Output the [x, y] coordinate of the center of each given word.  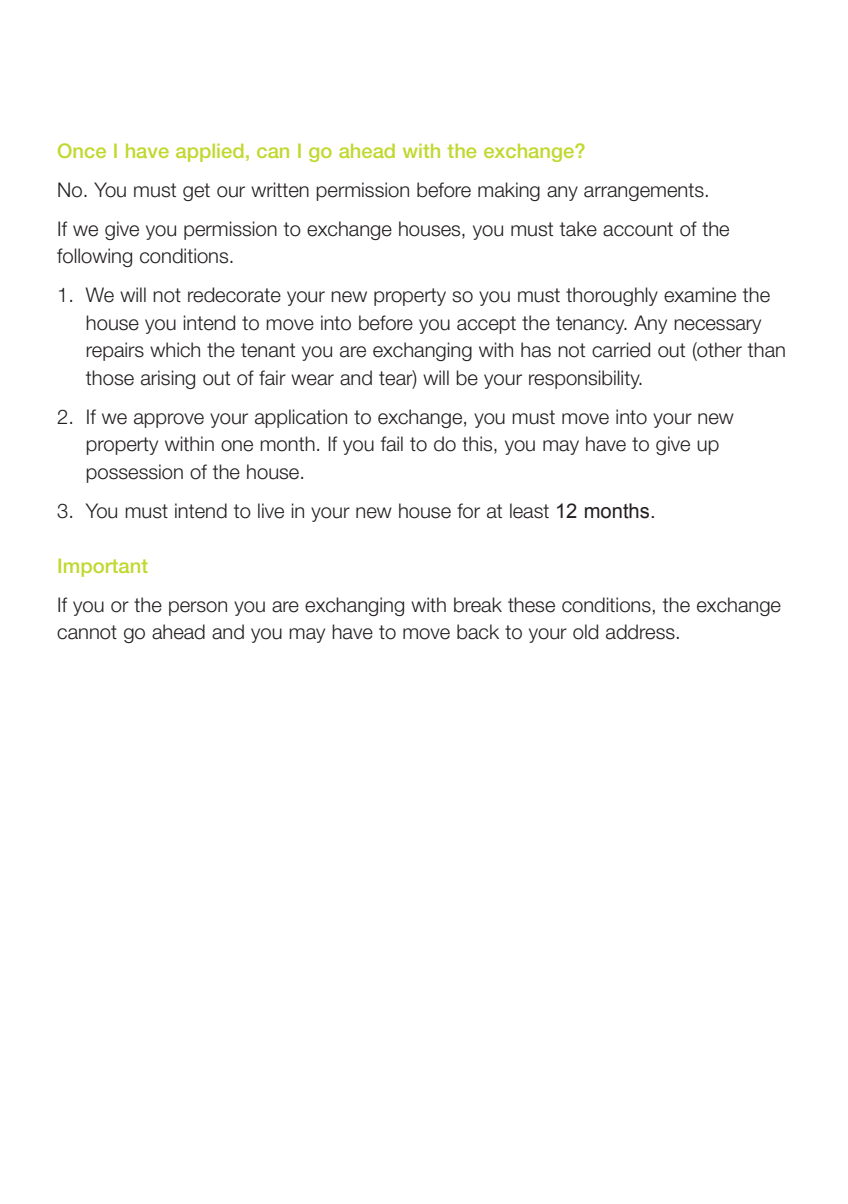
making [509, 191]
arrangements [644, 192]
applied [209, 152]
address [640, 632]
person [198, 608]
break [478, 605]
